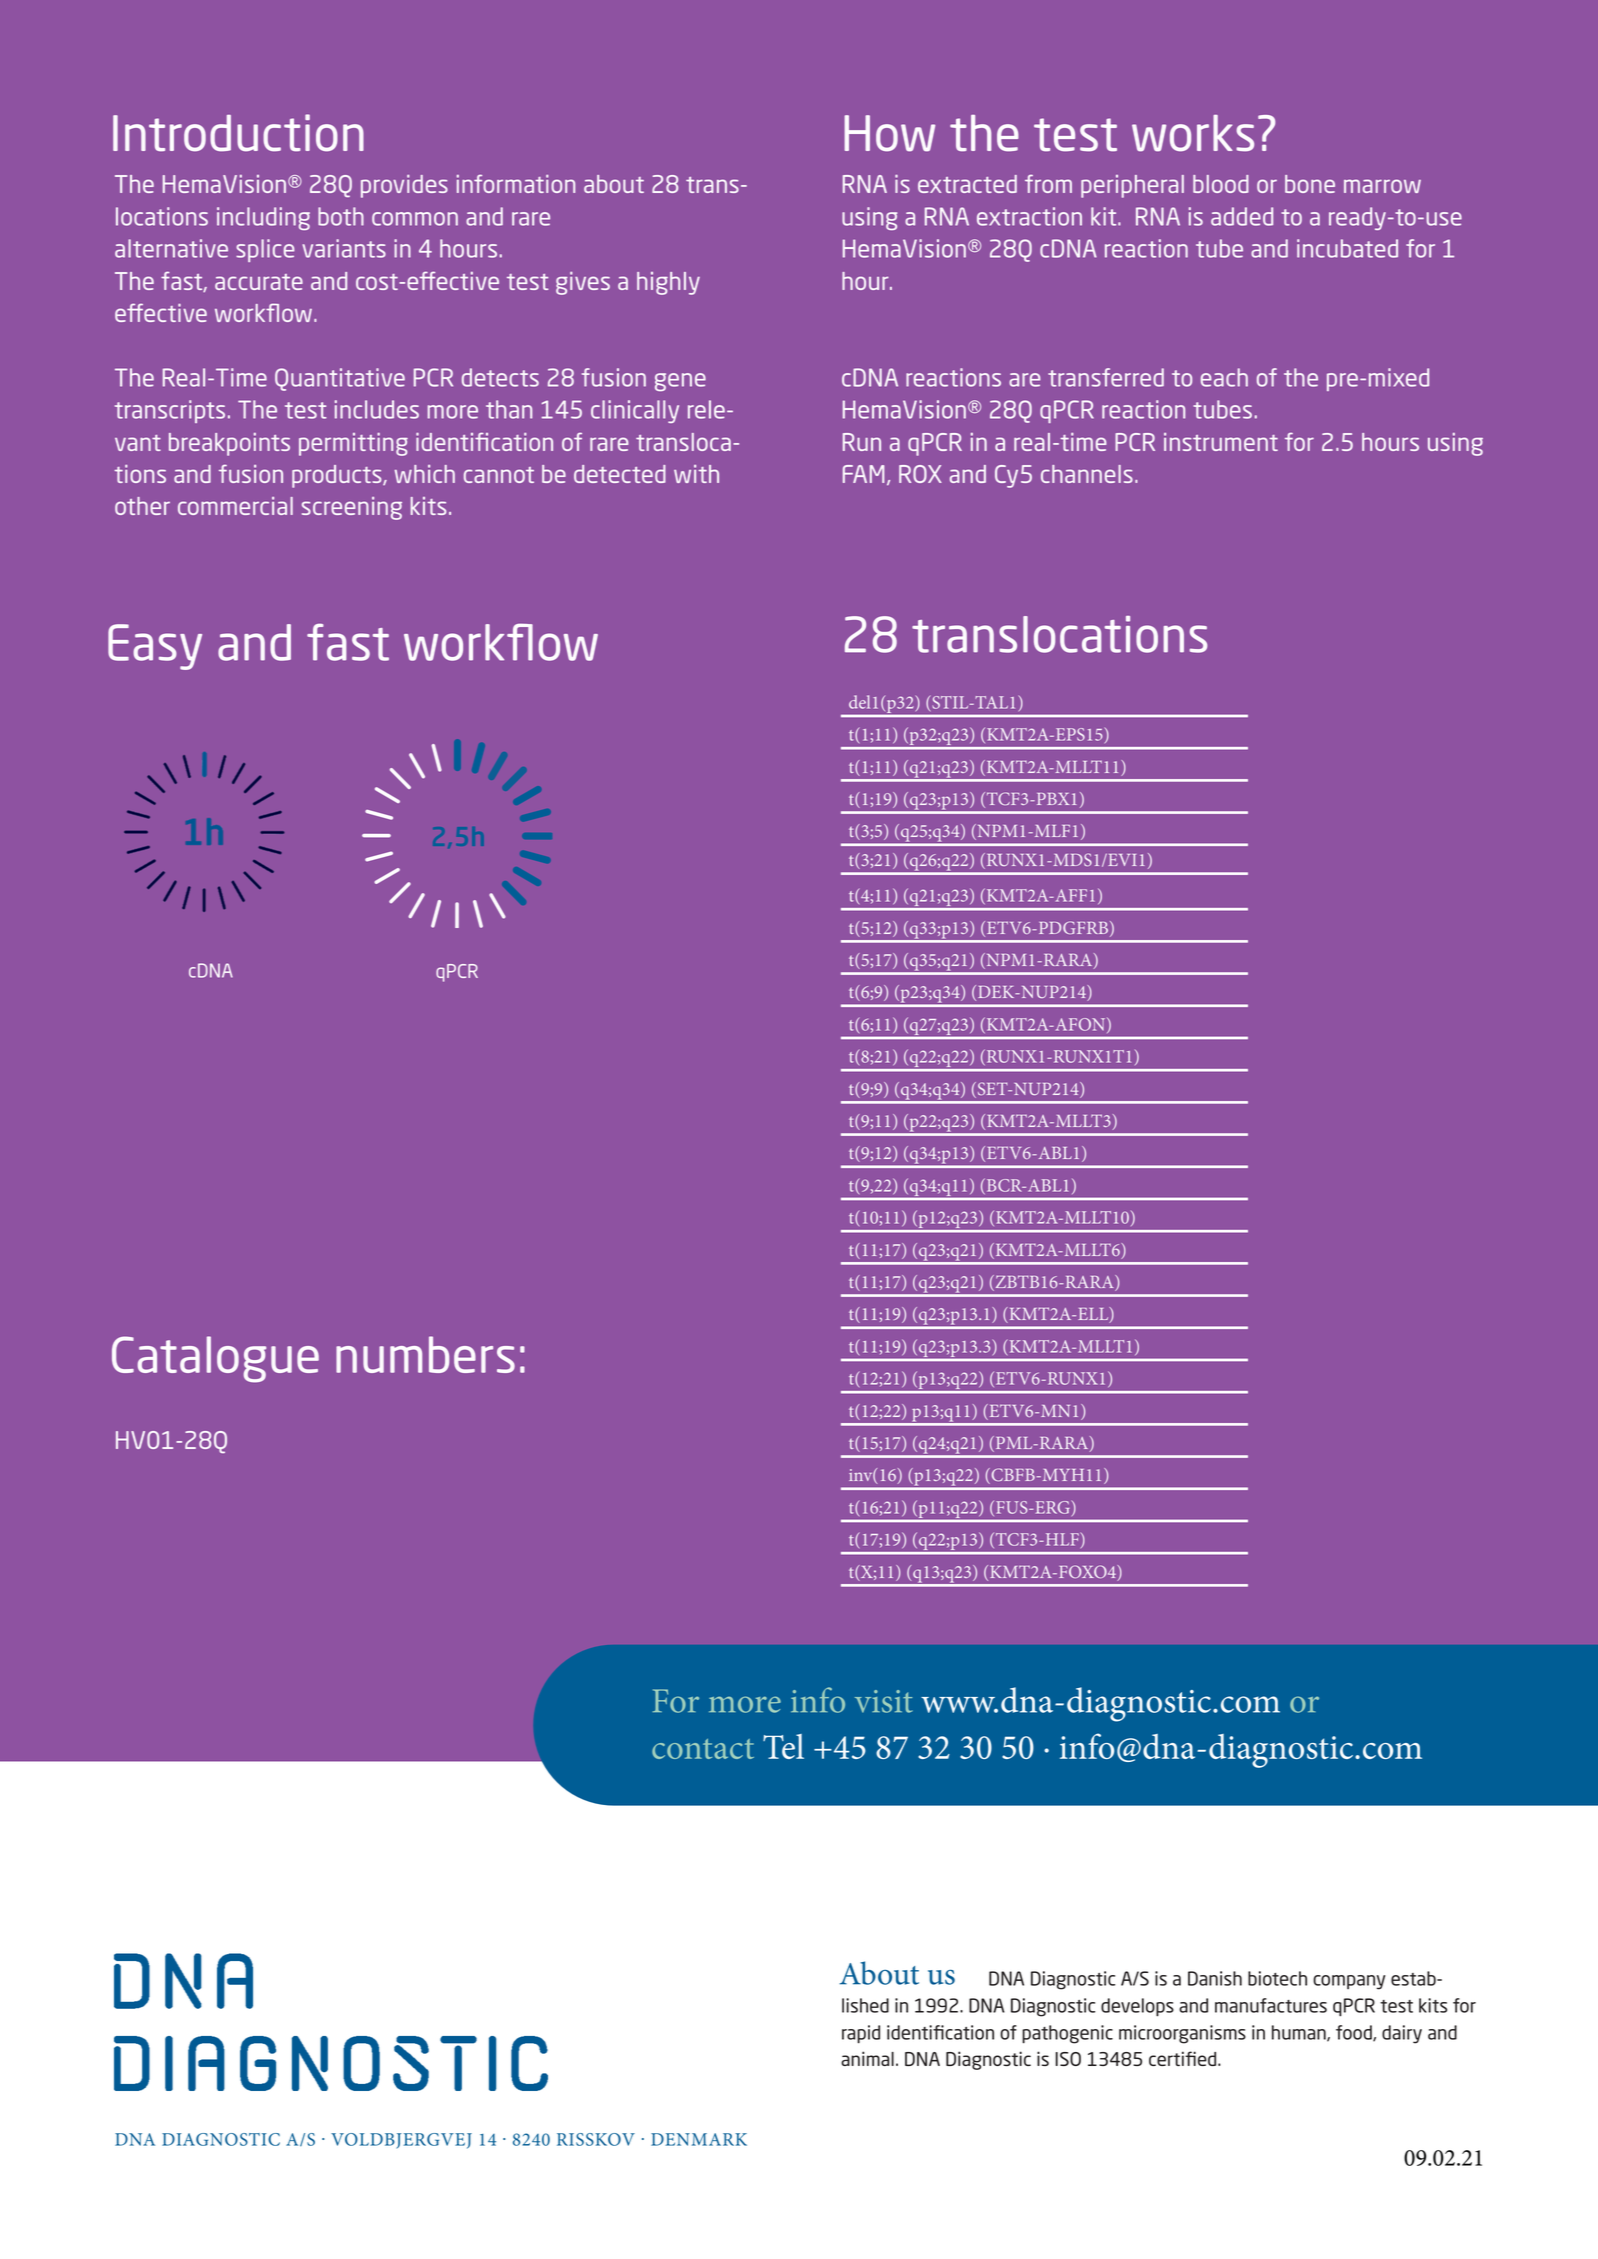 Image resolution: width=1598 pixels, height=2259 pixels. Describe the element at coordinates (783, 1746) in the screenshot. I see `Tel` at that location.
